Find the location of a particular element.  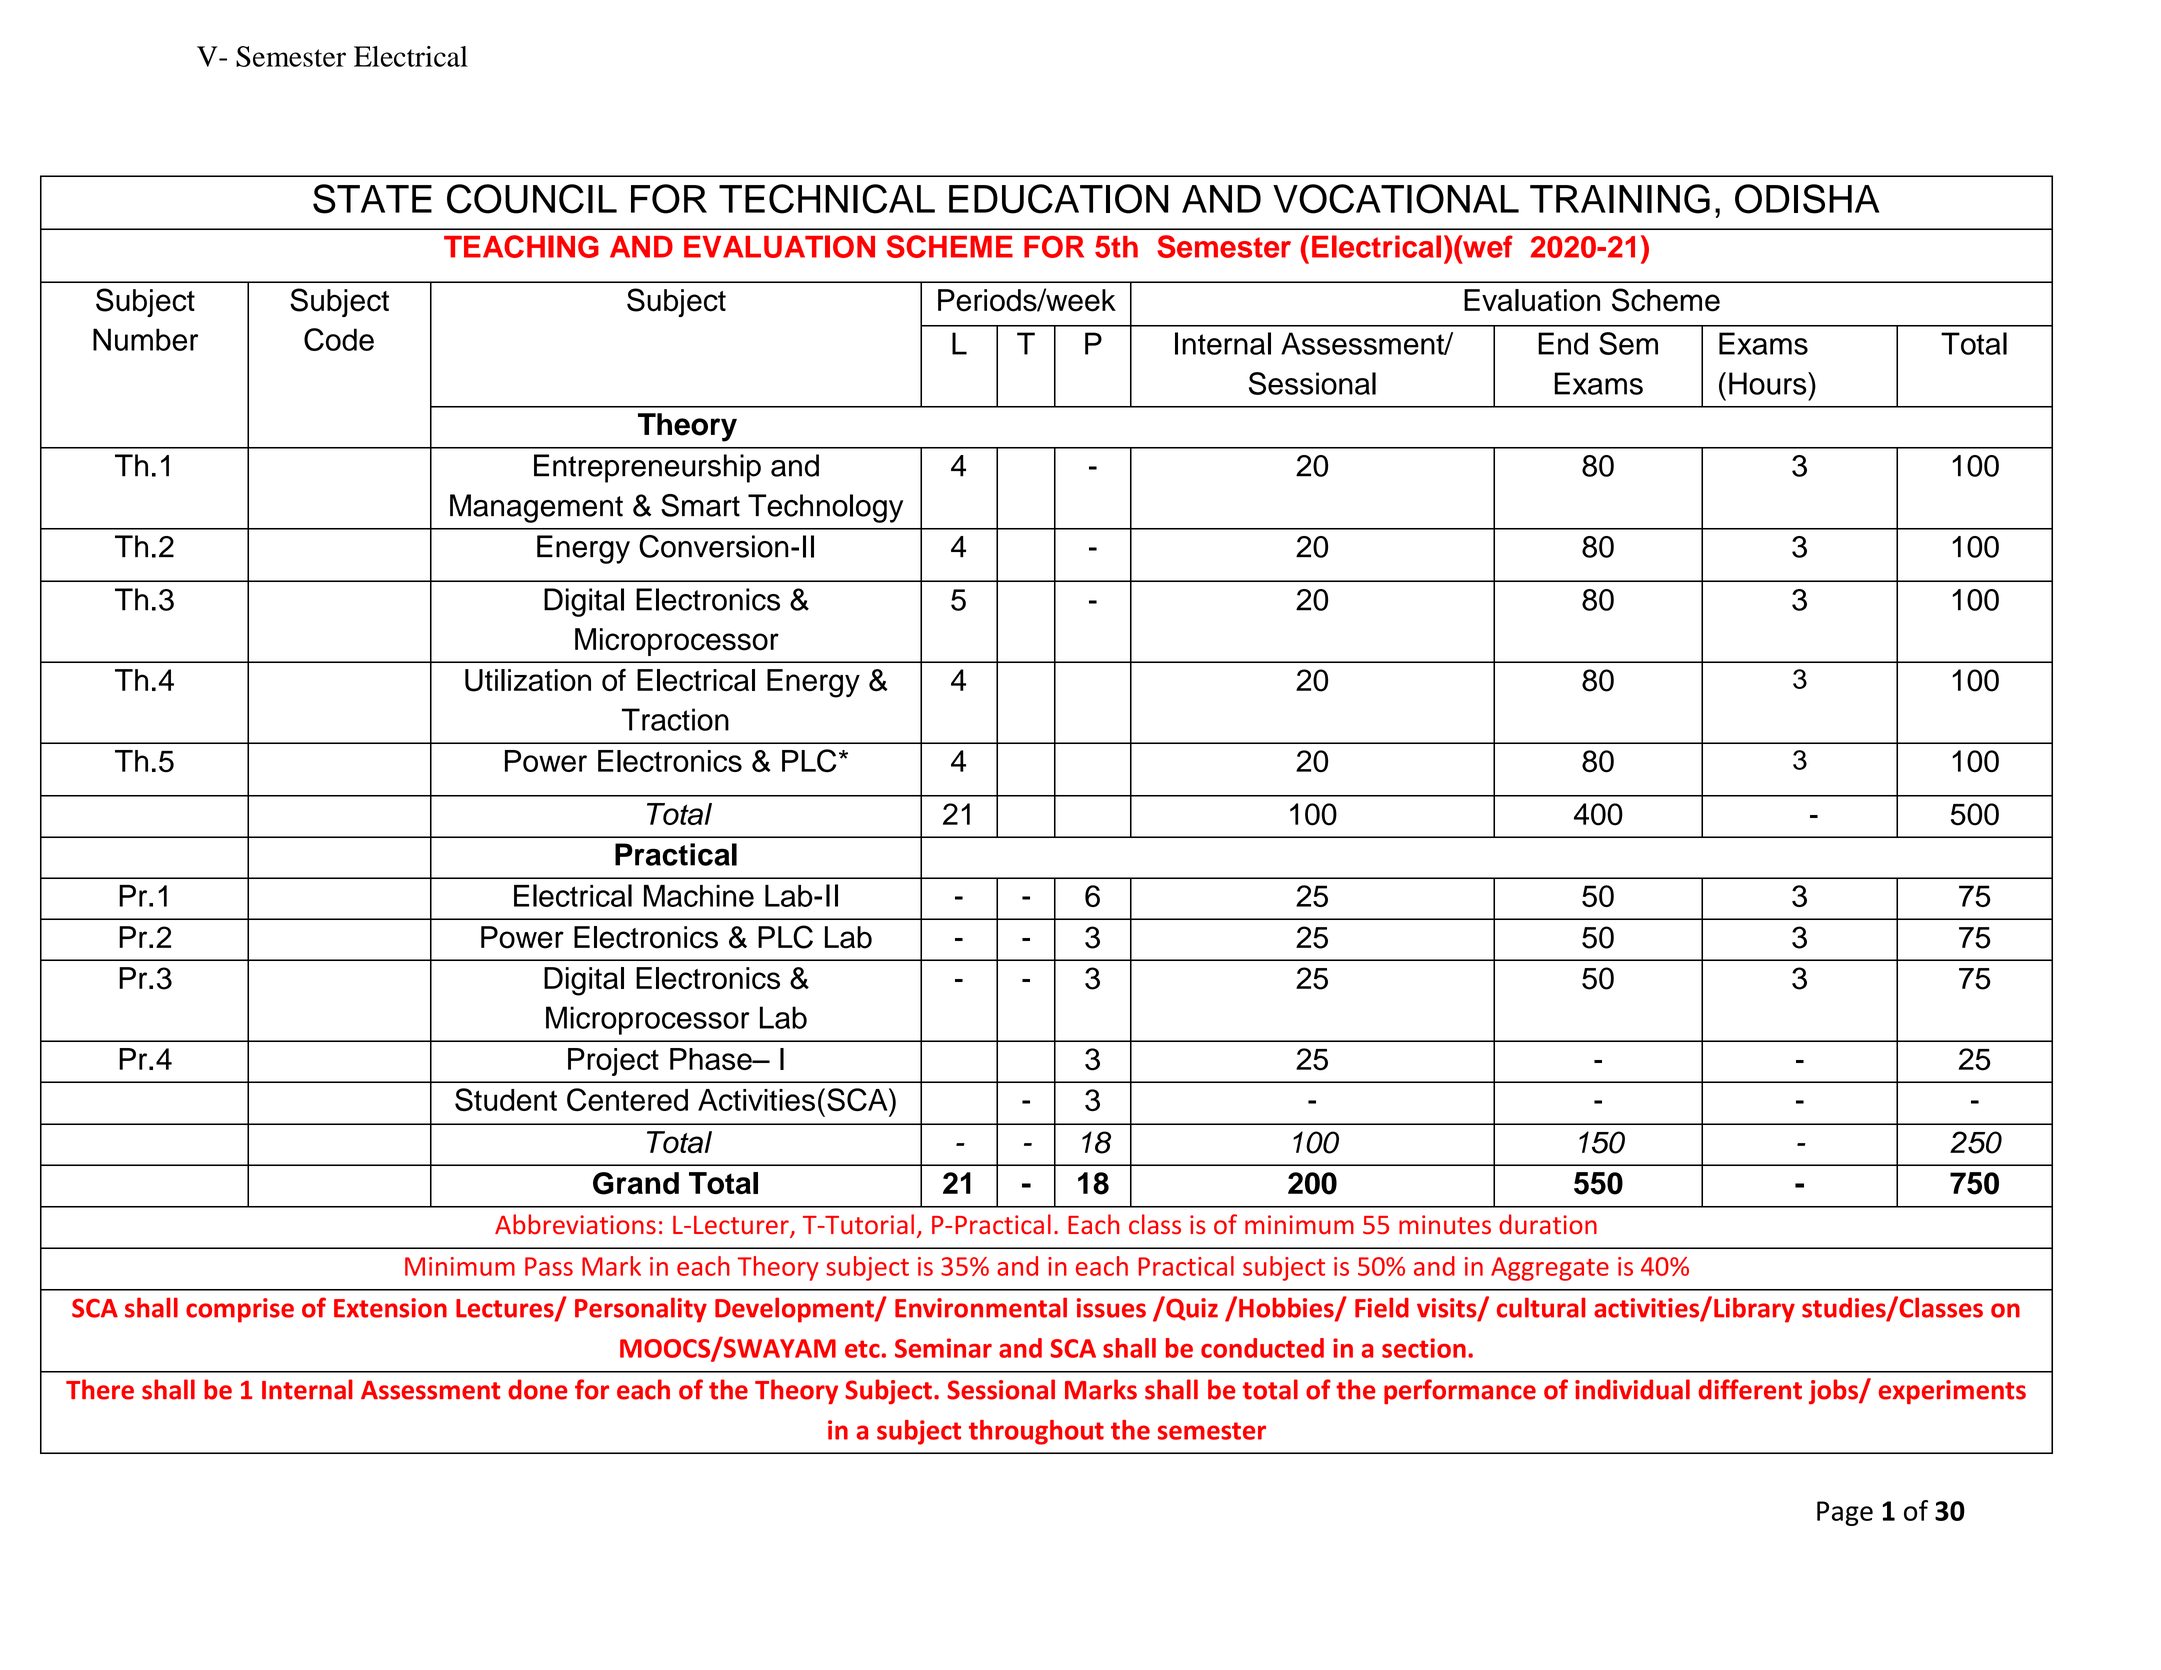

duration is located at coordinates (1548, 1224).
